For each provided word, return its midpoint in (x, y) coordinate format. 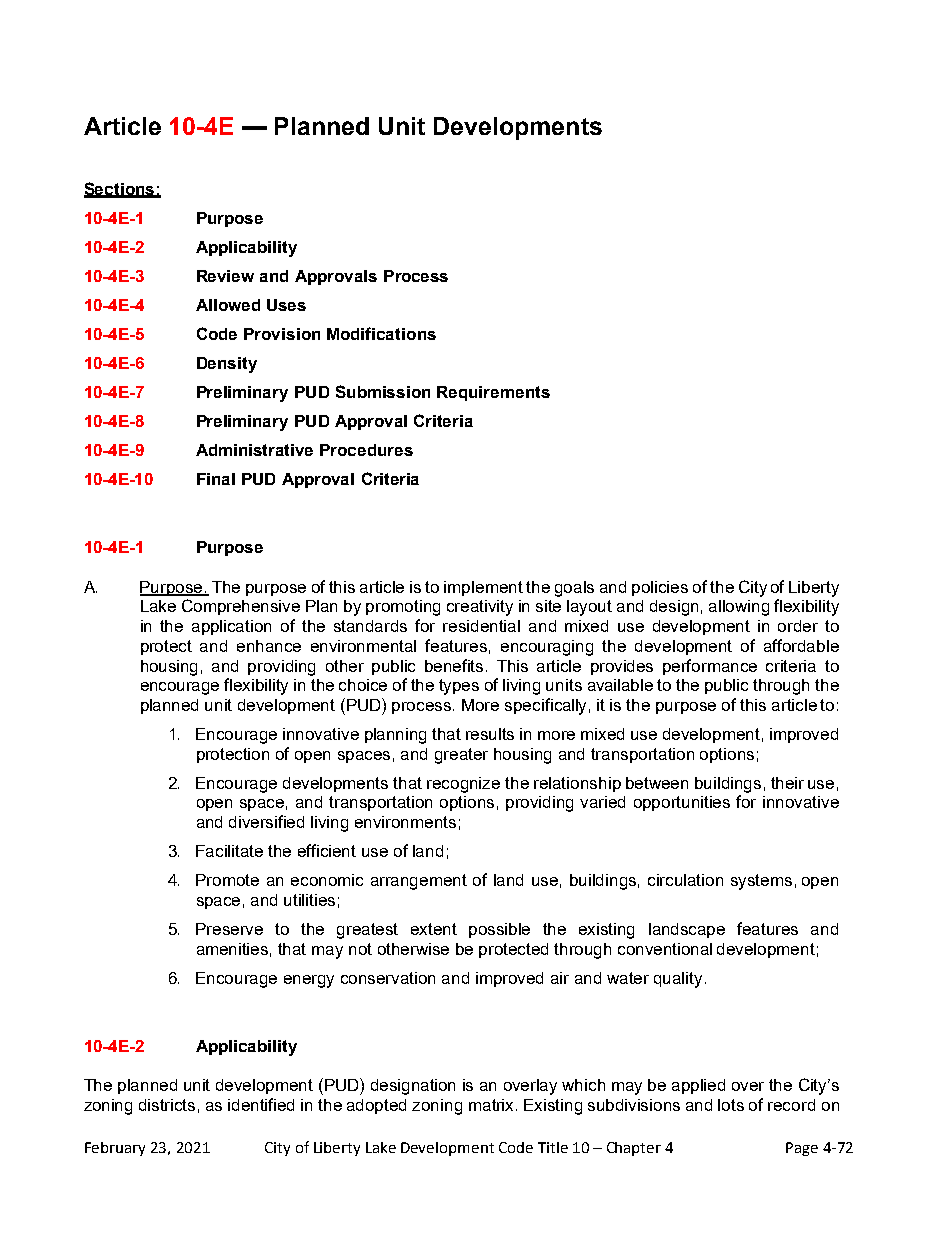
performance (710, 667)
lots (731, 1105)
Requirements (493, 393)
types (459, 687)
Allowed (228, 305)
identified (261, 1104)
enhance (269, 646)
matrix (493, 1105)
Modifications (381, 333)
